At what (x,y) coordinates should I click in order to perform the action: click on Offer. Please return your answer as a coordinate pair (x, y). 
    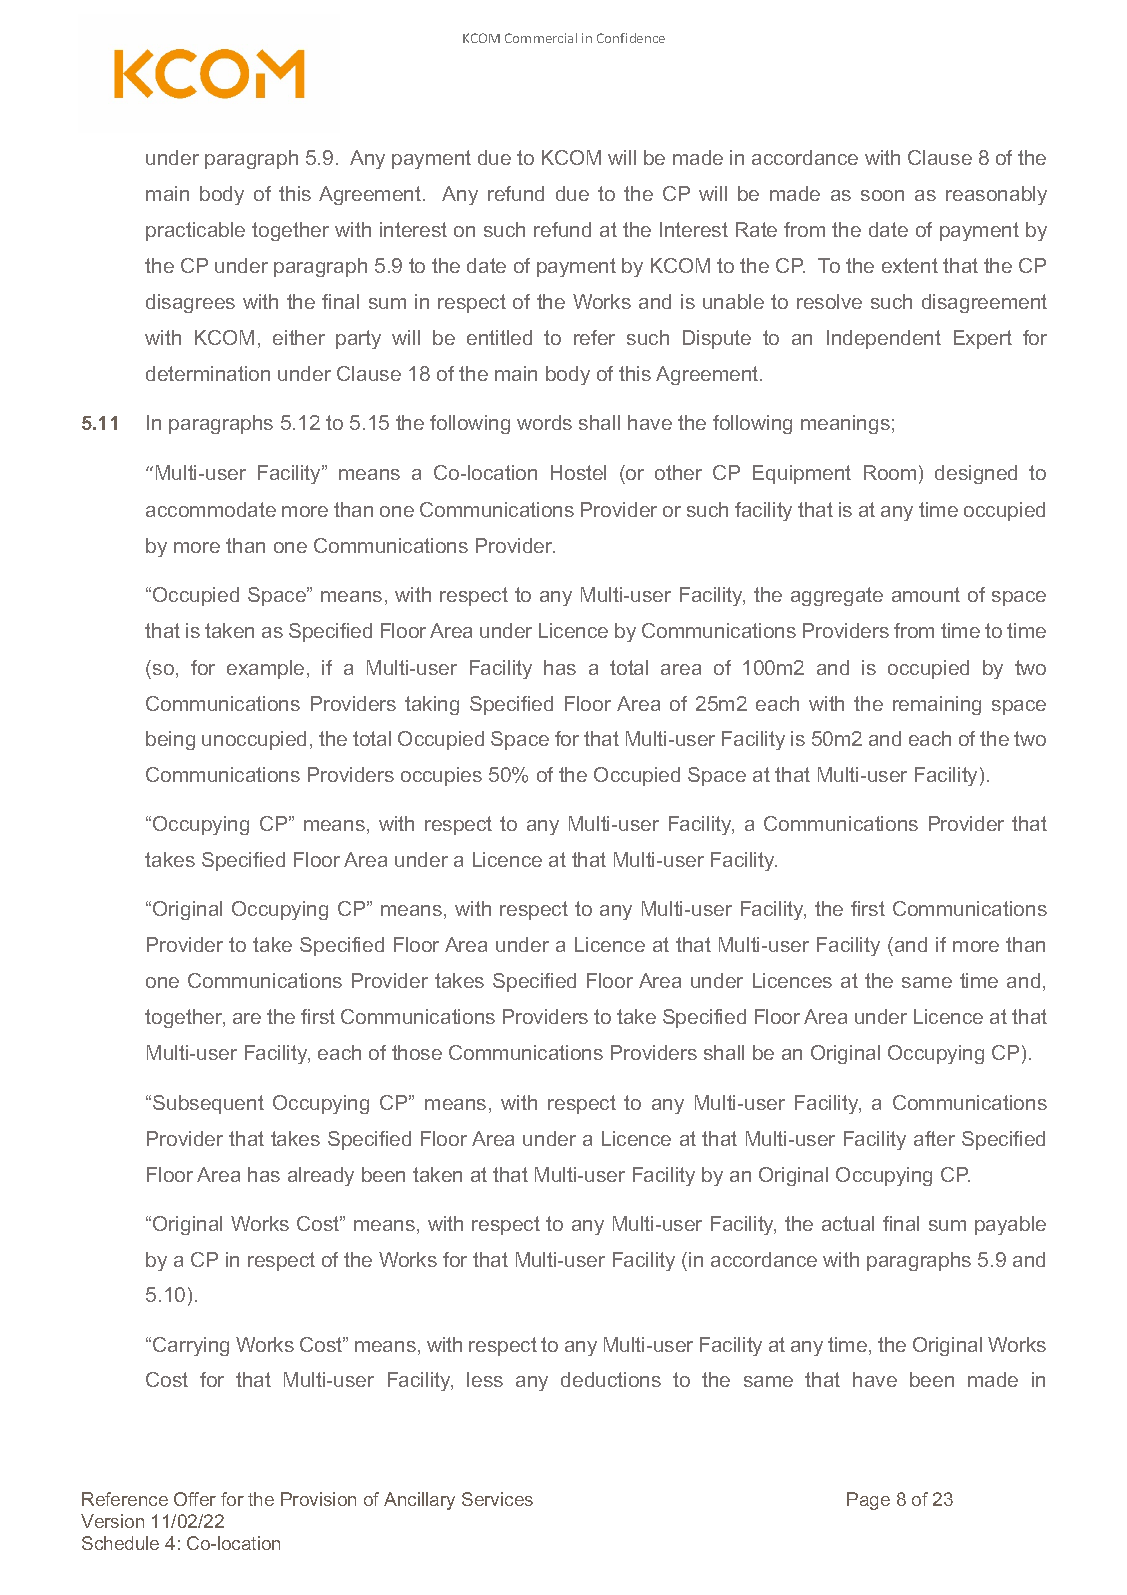
    Looking at the image, I should click on (195, 1499).
